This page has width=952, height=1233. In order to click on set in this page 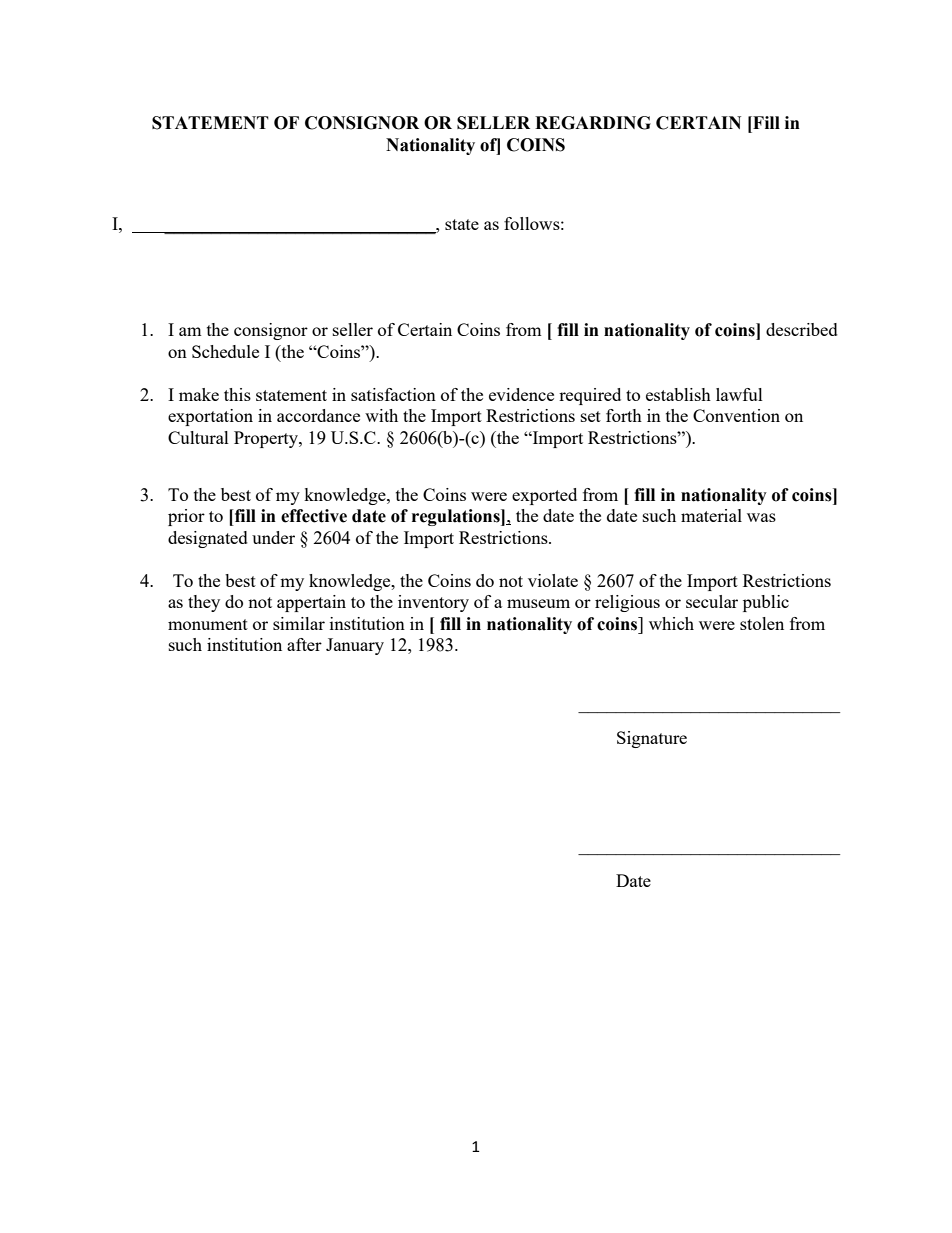, I will do `click(591, 416)`.
